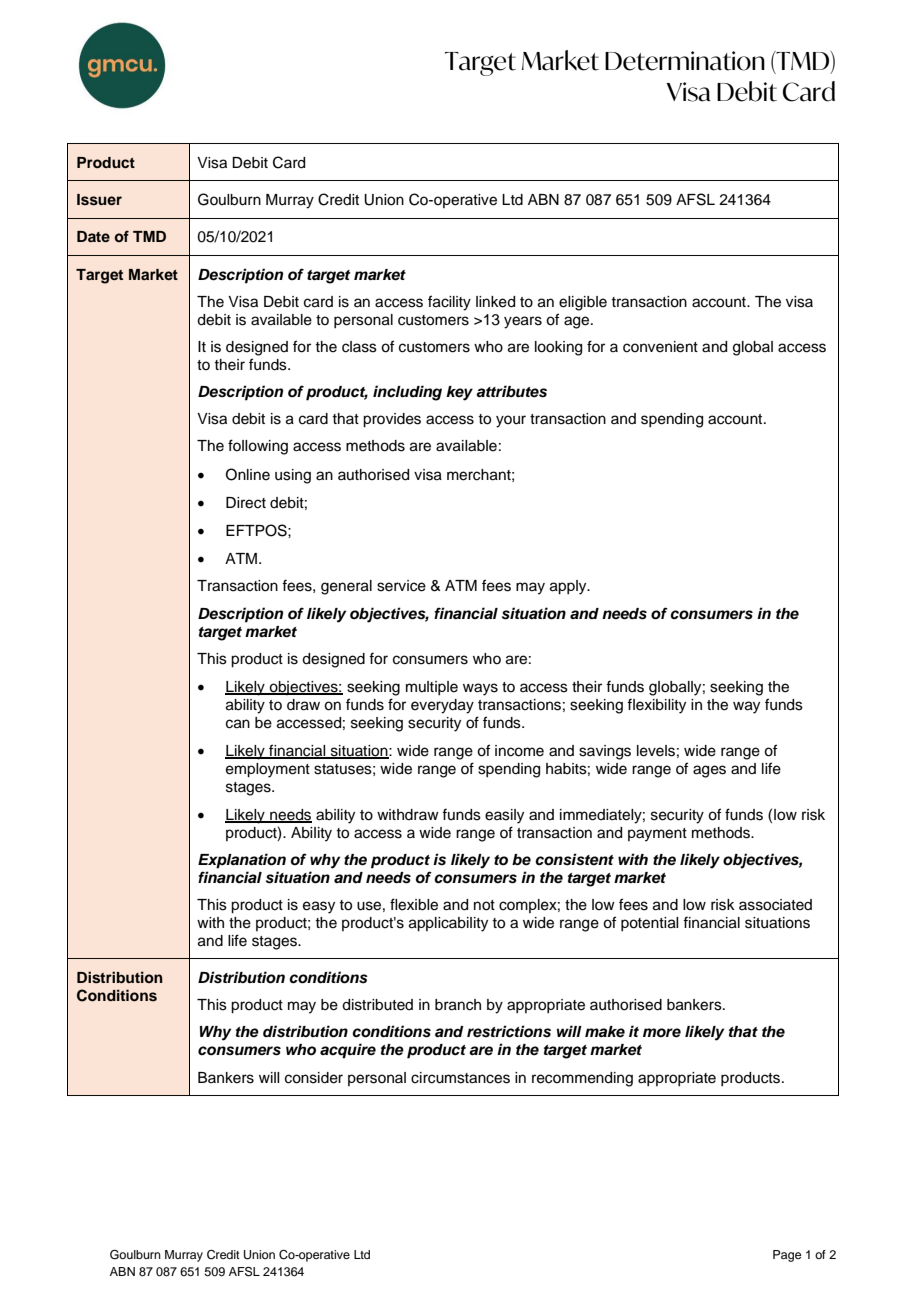 The image size is (924, 1308). What do you see at coordinates (656, 706) in the screenshot?
I see `flexibility` at bounding box center [656, 706].
